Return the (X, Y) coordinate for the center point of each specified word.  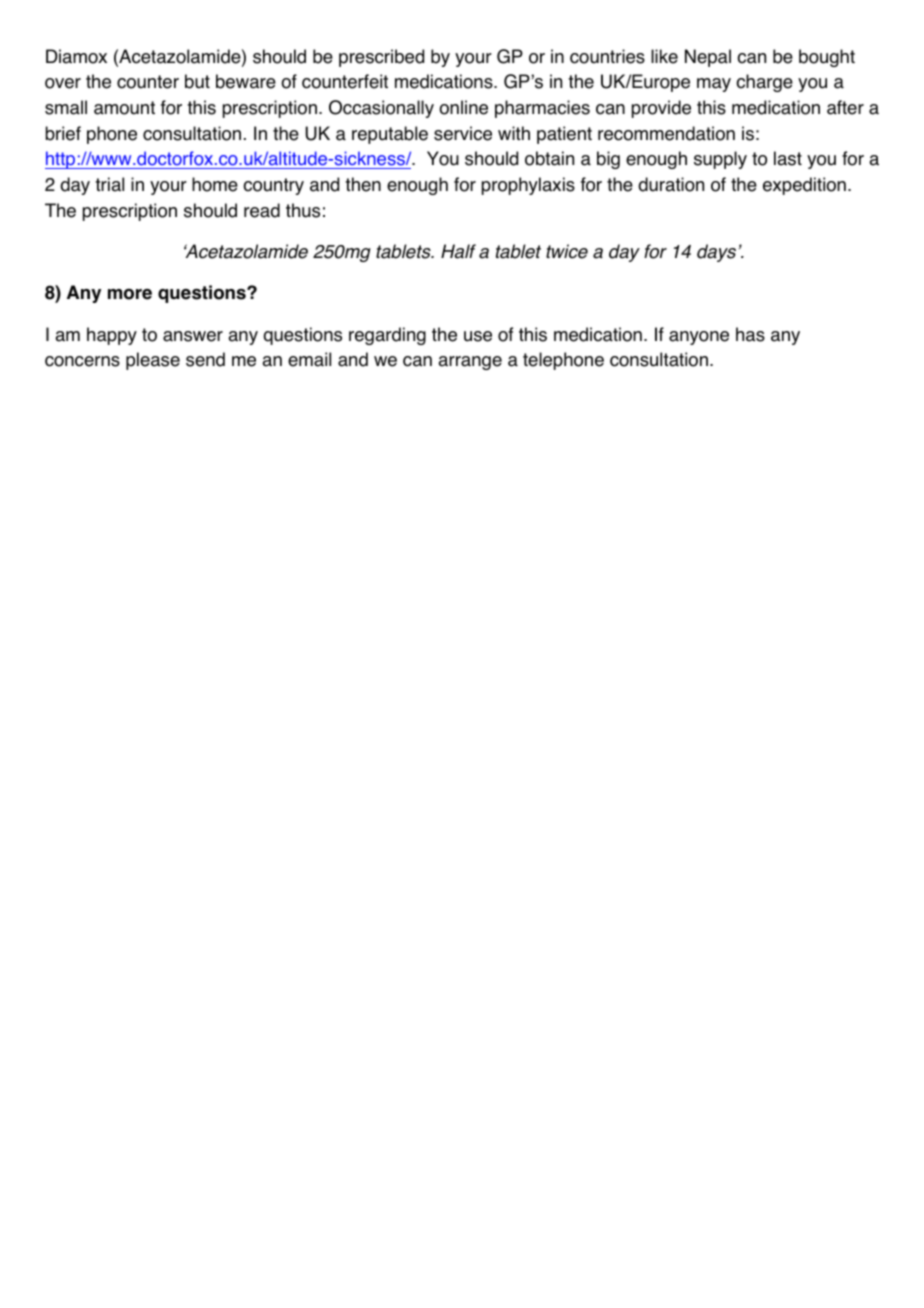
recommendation (666, 133)
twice (567, 251)
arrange (470, 363)
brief (63, 133)
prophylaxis (528, 186)
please (153, 361)
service (463, 133)
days (716, 253)
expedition (804, 186)
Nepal (708, 58)
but (197, 81)
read (262, 210)
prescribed (381, 58)
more (130, 294)
